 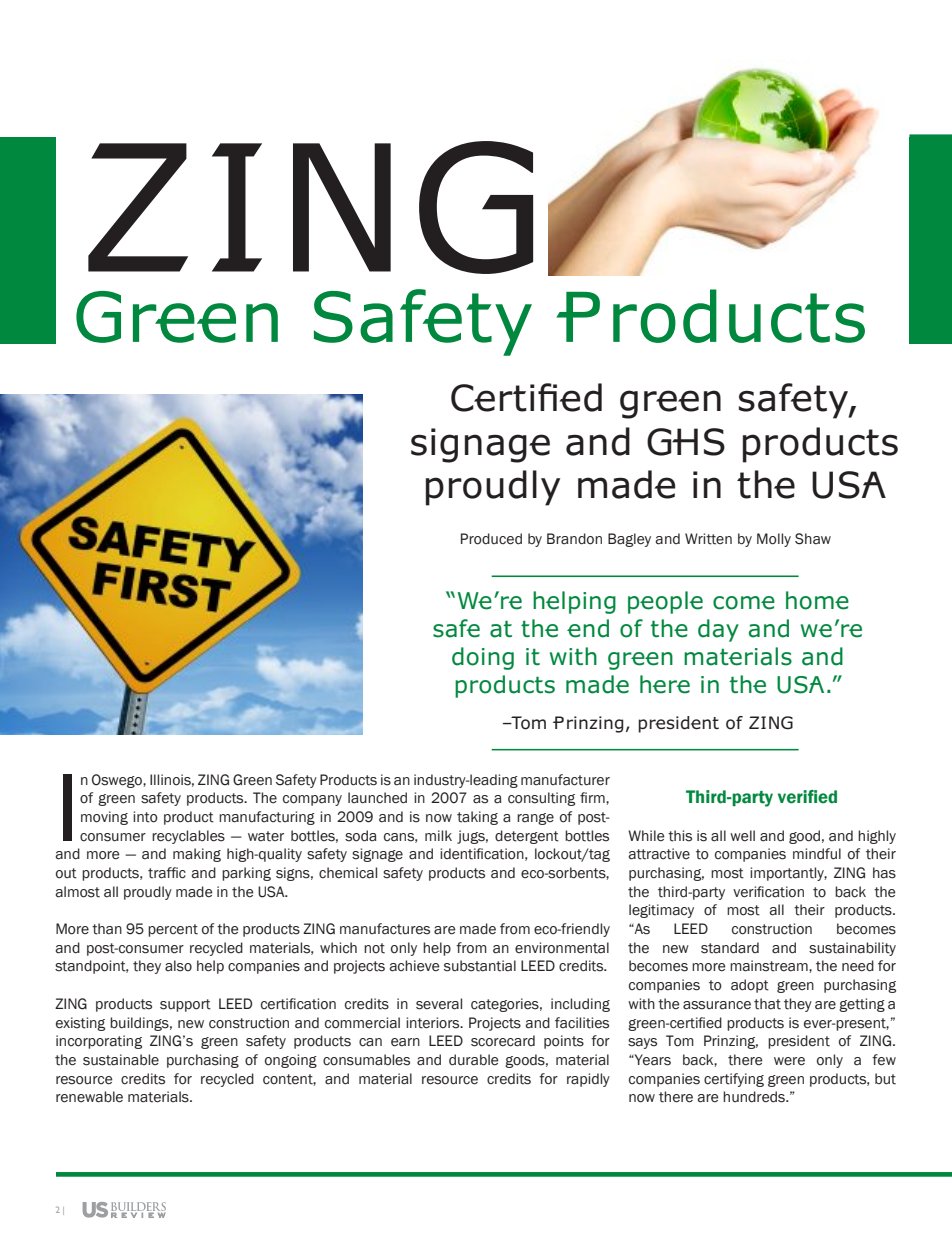 I want to click on people, so click(x=665, y=602).
